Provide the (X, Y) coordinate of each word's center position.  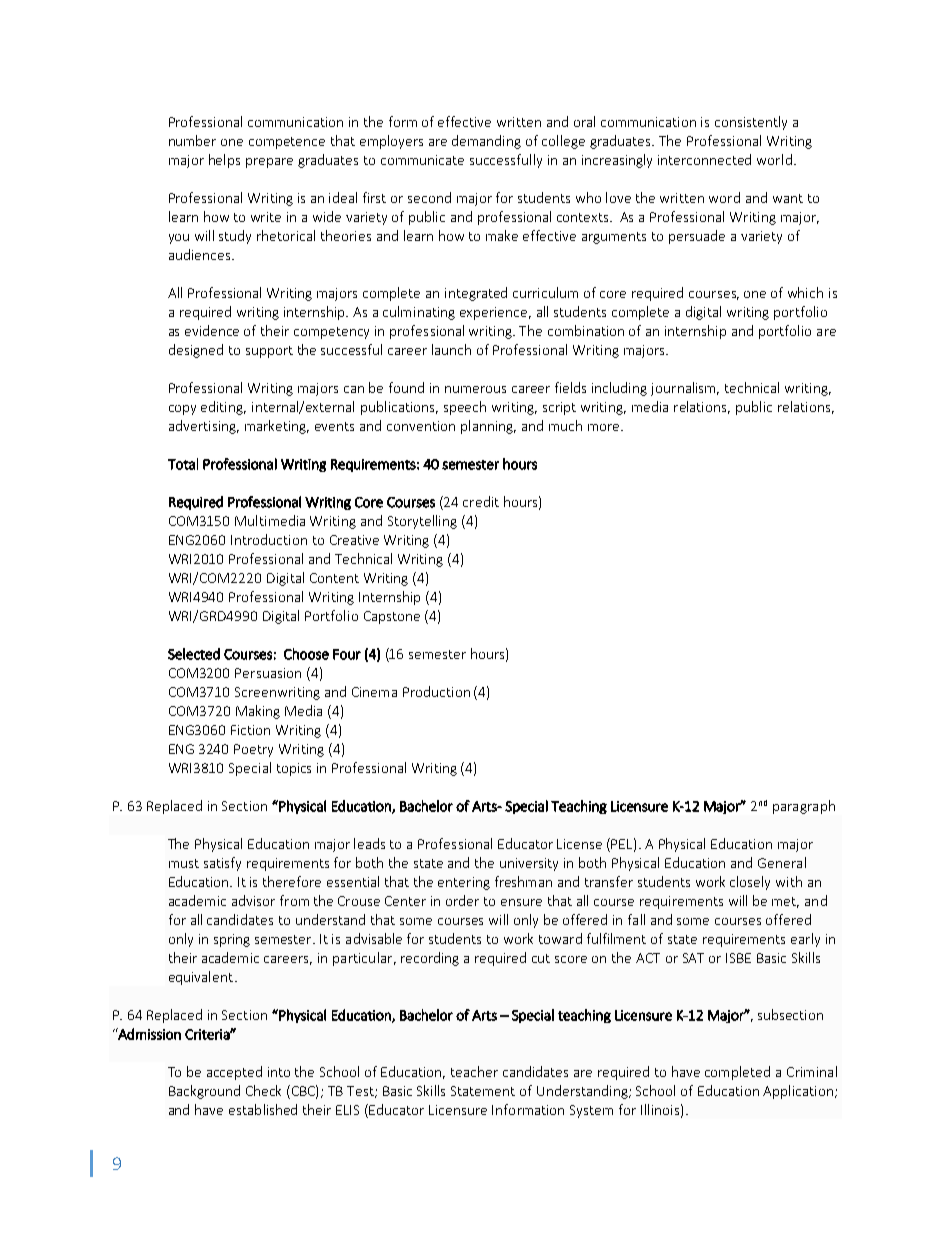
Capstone (392, 617)
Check (263, 1090)
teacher (474, 1071)
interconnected (704, 159)
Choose (306, 654)
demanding (486, 142)
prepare (269, 163)
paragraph (804, 807)
